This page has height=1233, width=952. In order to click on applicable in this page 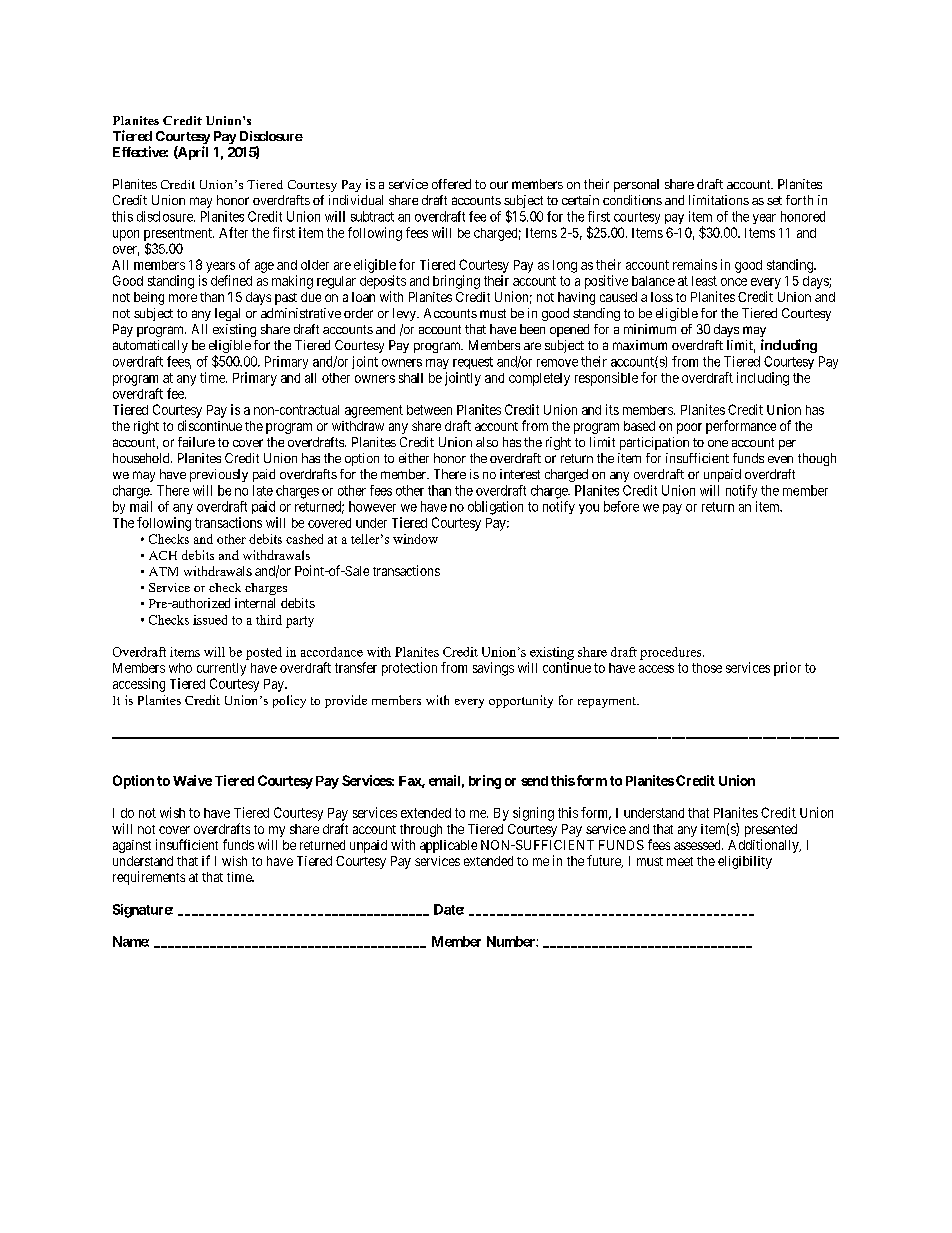, I will do `click(448, 846)`.
